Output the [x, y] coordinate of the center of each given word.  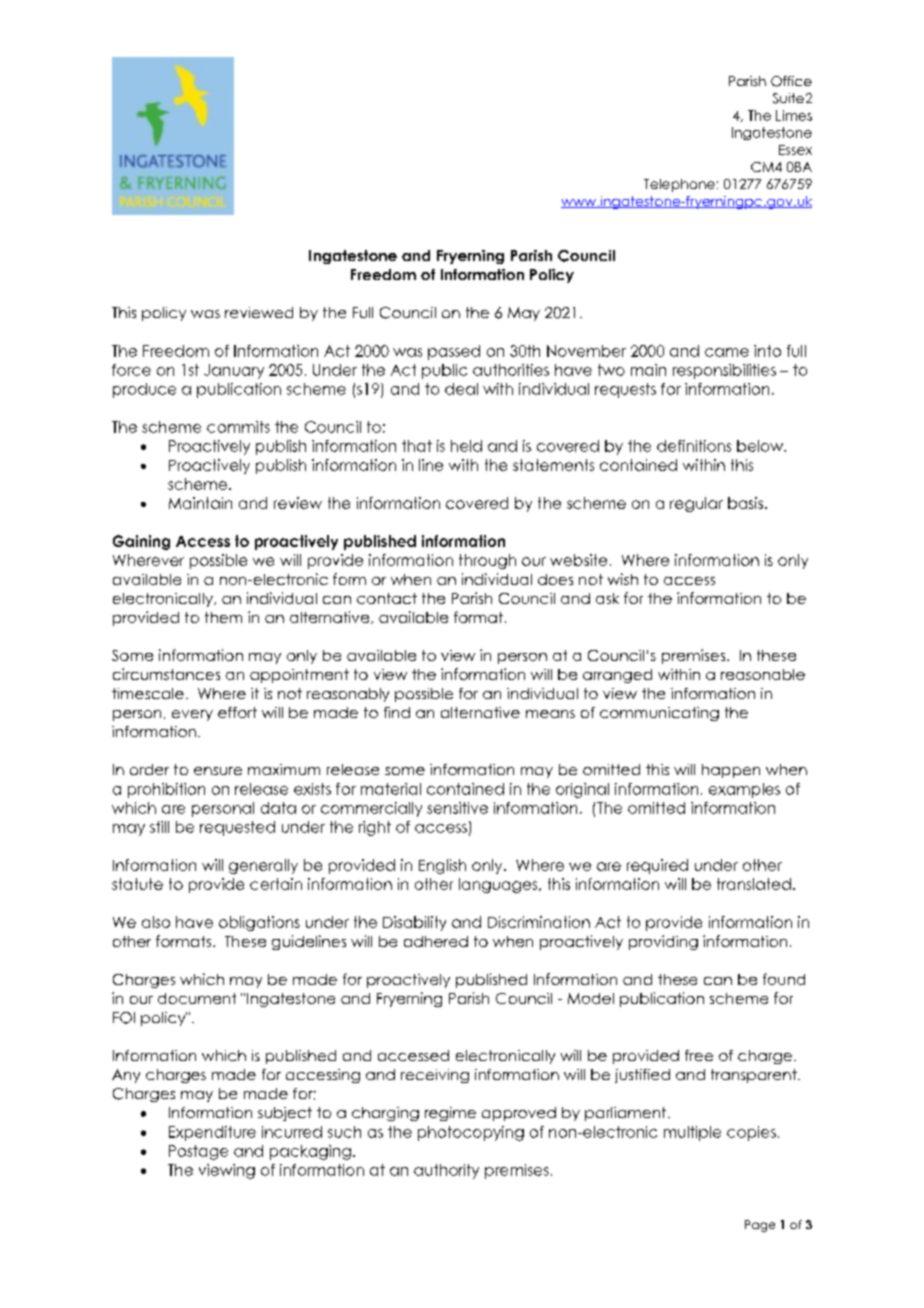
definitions [694, 446]
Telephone [679, 185]
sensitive [457, 808]
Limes [794, 115]
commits [238, 427]
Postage [198, 1152]
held [466, 446]
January [234, 371]
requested [237, 828]
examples [744, 790]
